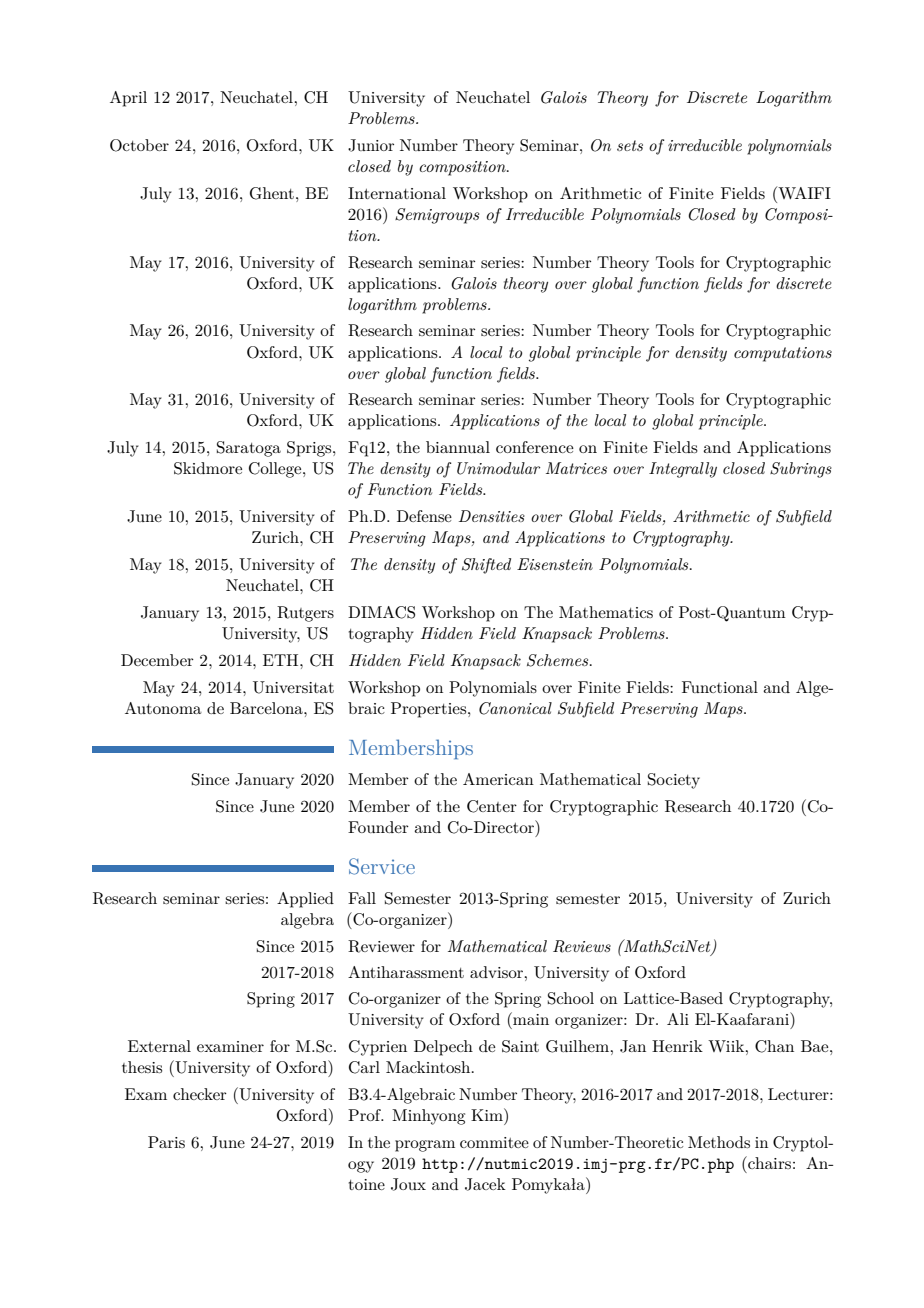 This document has width=924, height=1308. What do you see at coordinates (492, 806) in the document?
I see `Center` at bounding box center [492, 806].
